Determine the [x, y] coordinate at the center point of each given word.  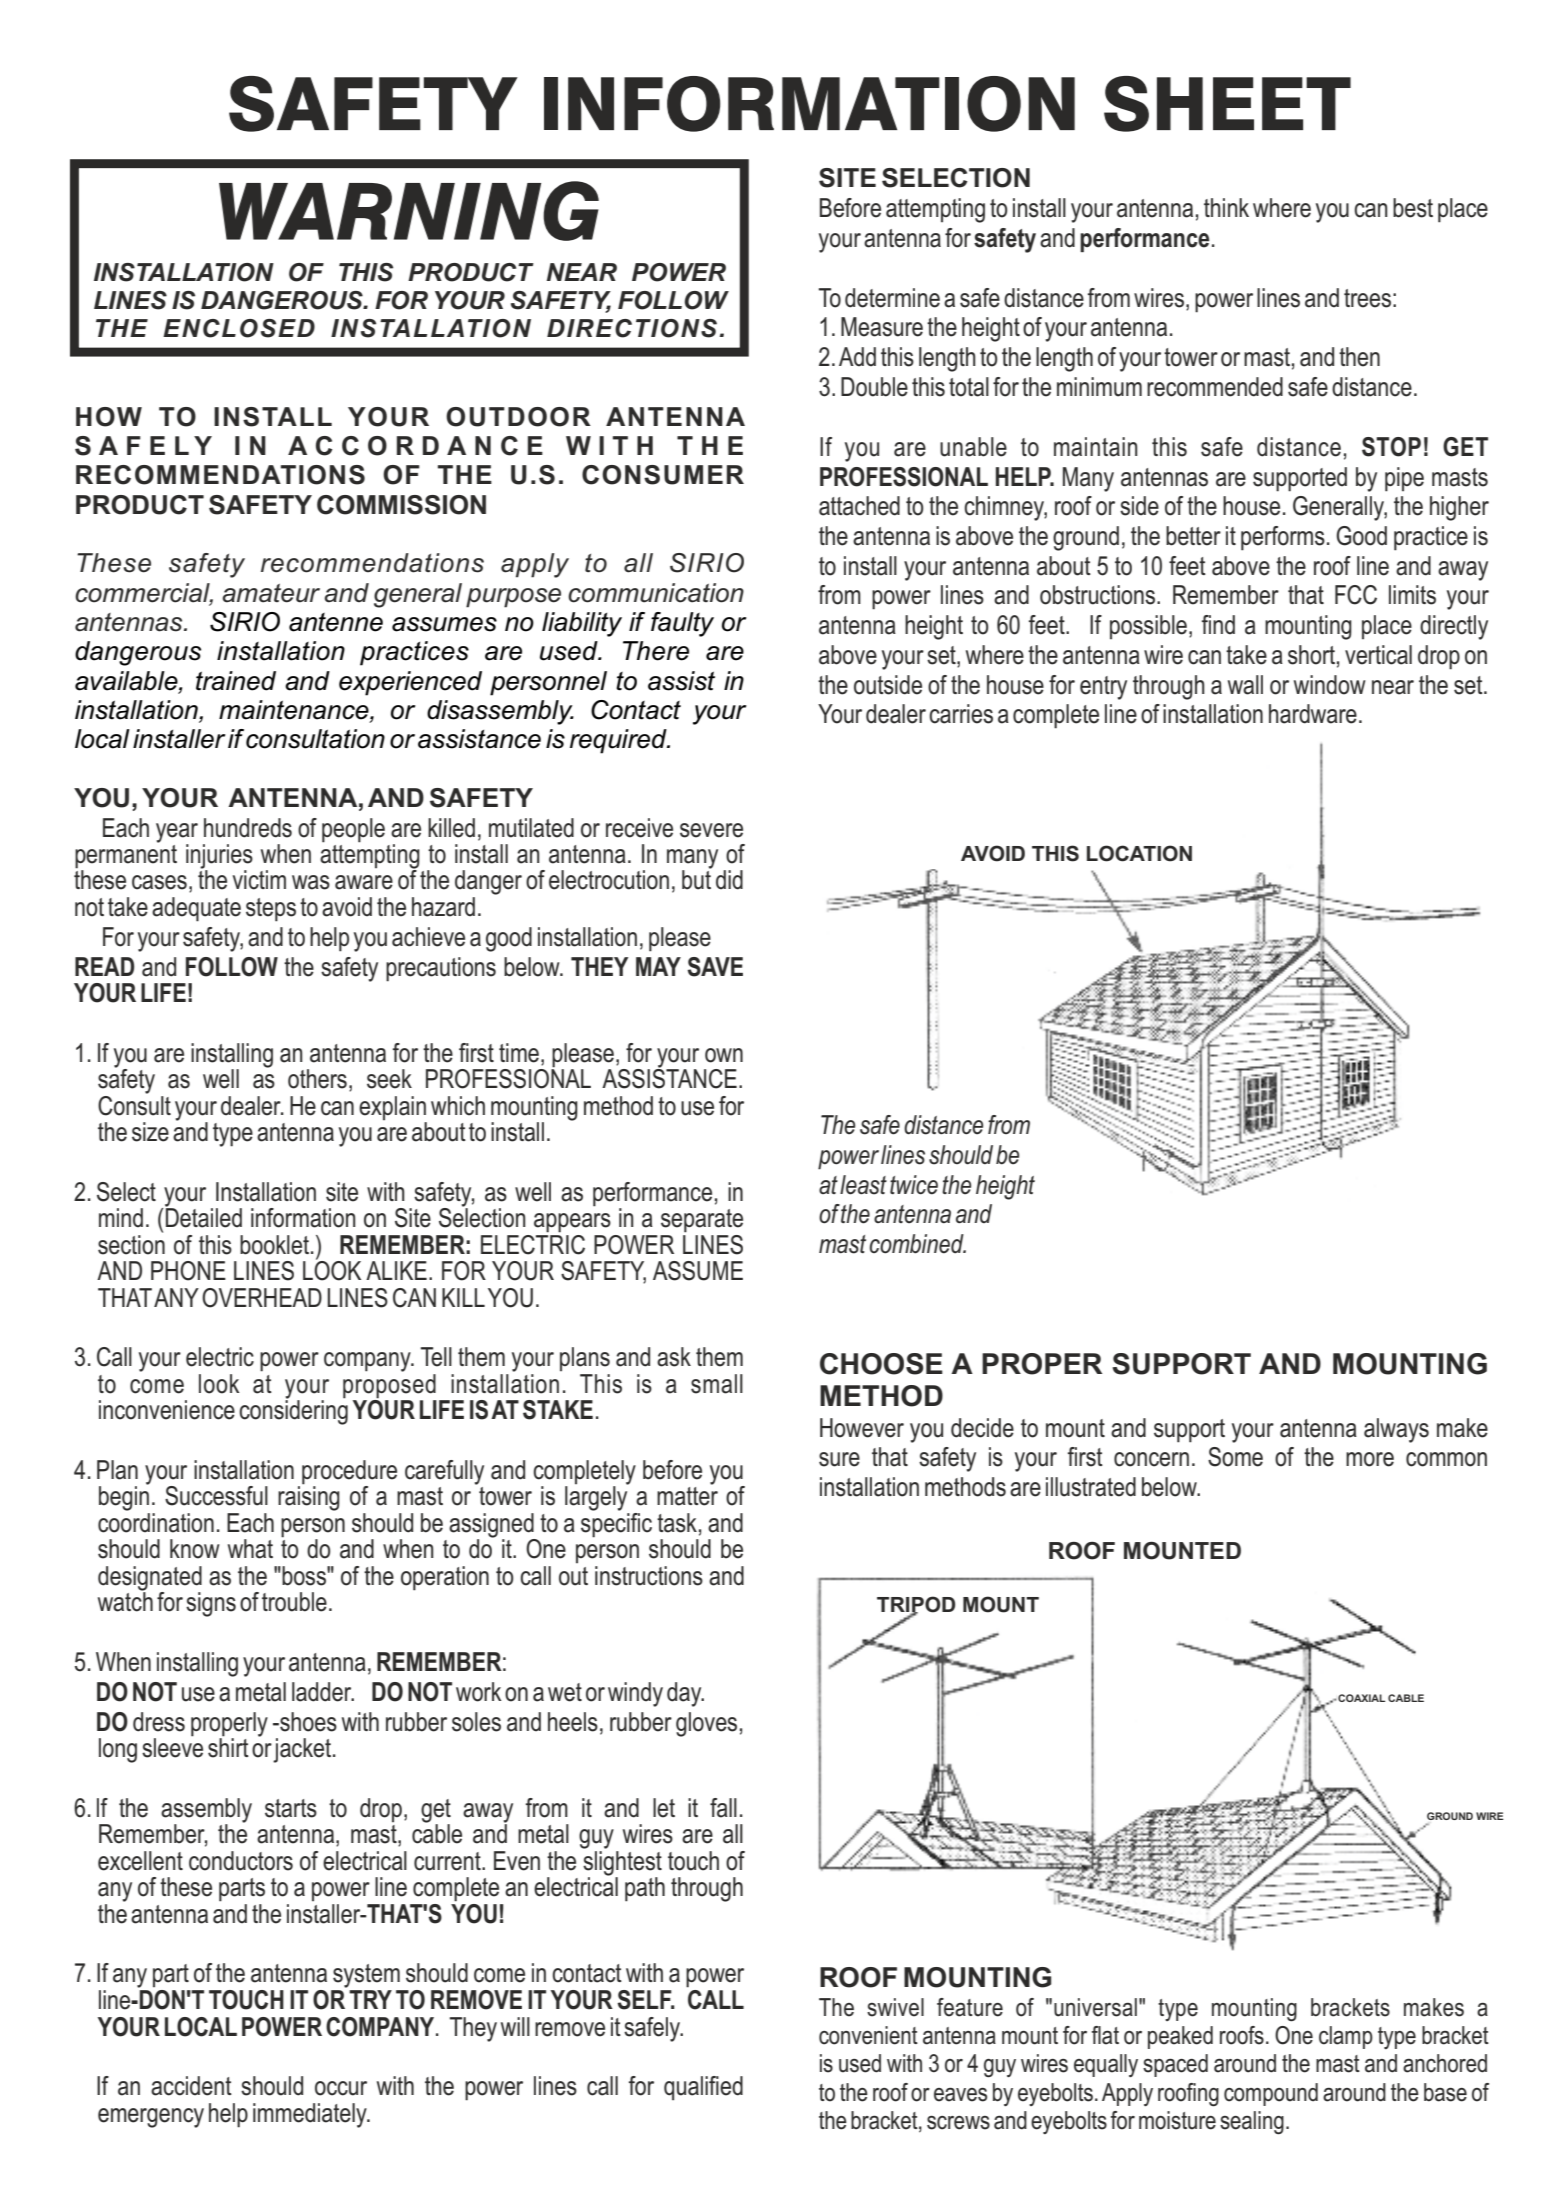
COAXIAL [1360, 1698]
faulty [682, 624]
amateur [271, 593]
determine [892, 298]
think [1226, 207]
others [317, 1079]
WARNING [409, 211]
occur [341, 2088]
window [1330, 685]
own [724, 1055]
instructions [649, 1576]
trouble [294, 1602]
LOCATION [1139, 853]
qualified [703, 2088]
